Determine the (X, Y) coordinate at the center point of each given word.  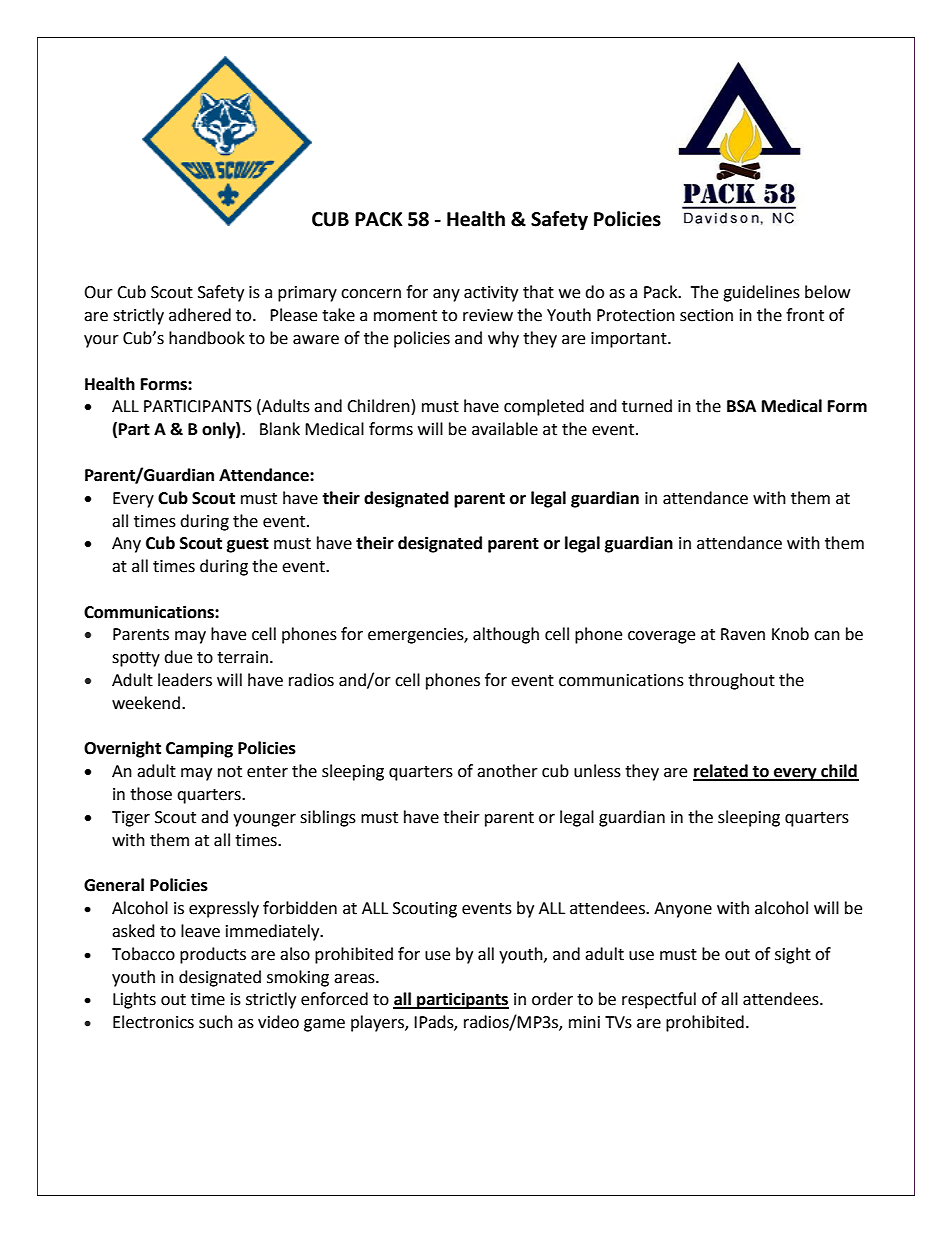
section (706, 315)
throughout (731, 681)
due (178, 657)
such (216, 1022)
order (552, 999)
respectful (659, 1000)
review (488, 315)
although (506, 635)
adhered (200, 315)
